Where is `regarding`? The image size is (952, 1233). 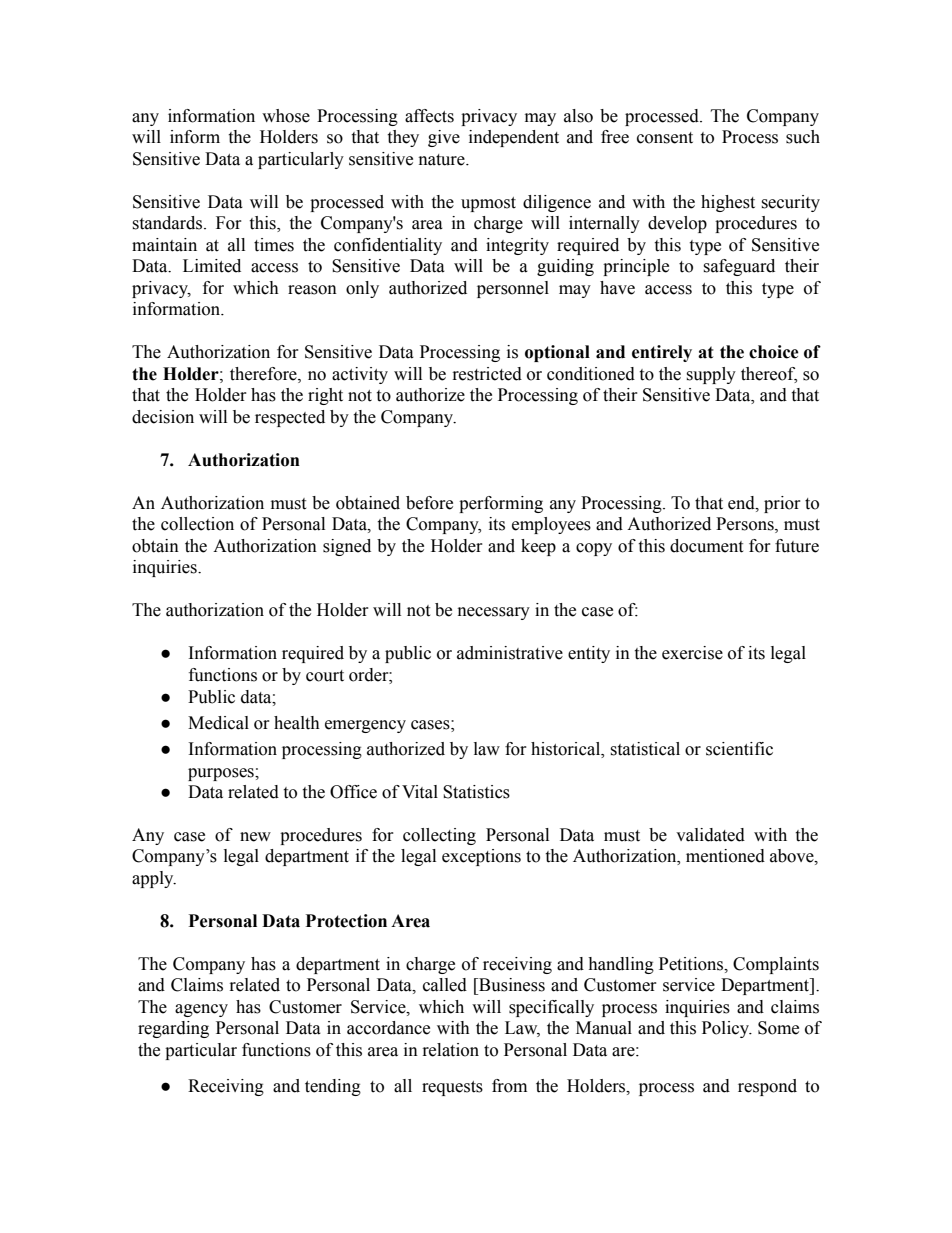
regarding is located at coordinates (173, 1029).
